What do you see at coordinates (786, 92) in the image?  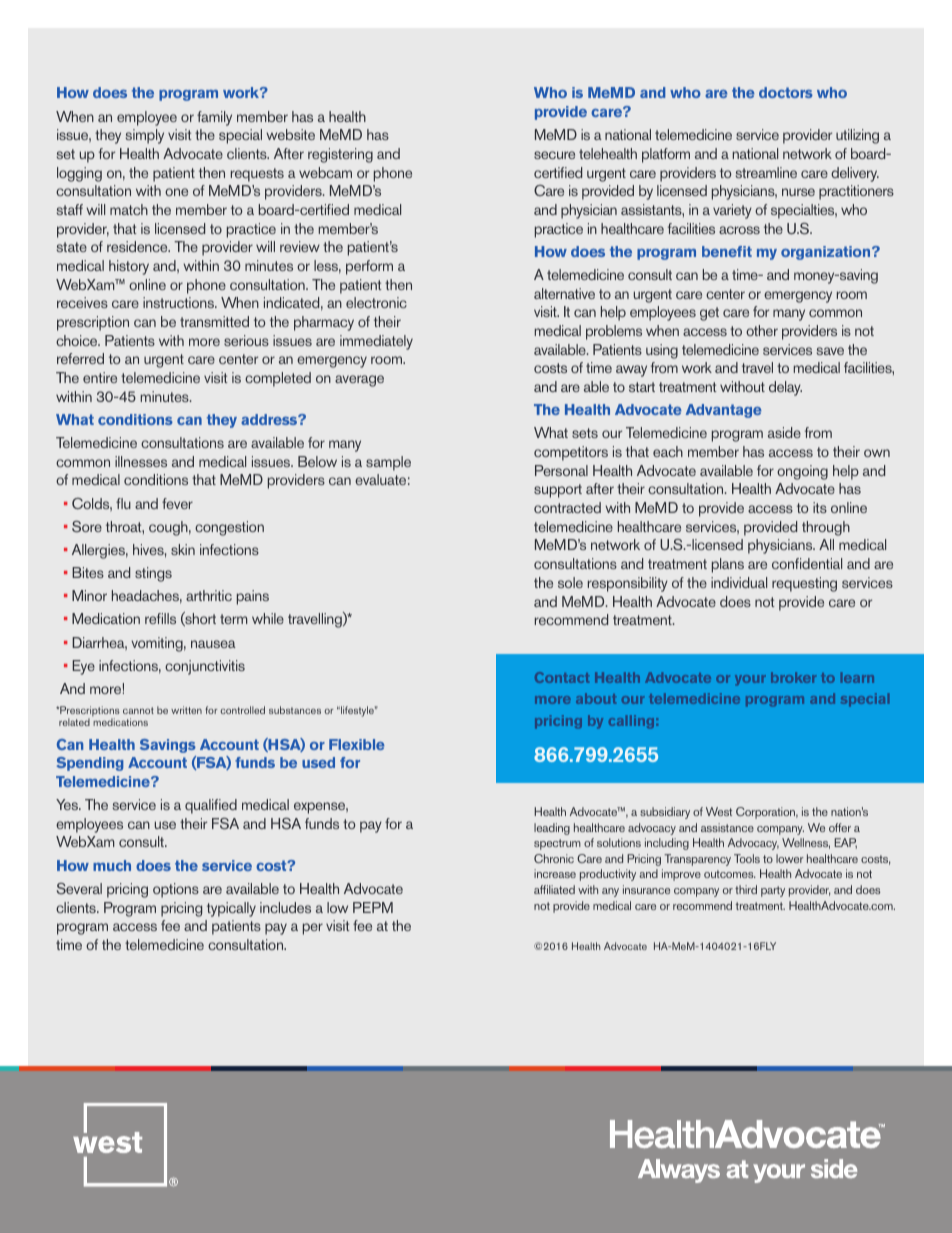 I see `doctors` at bounding box center [786, 92].
